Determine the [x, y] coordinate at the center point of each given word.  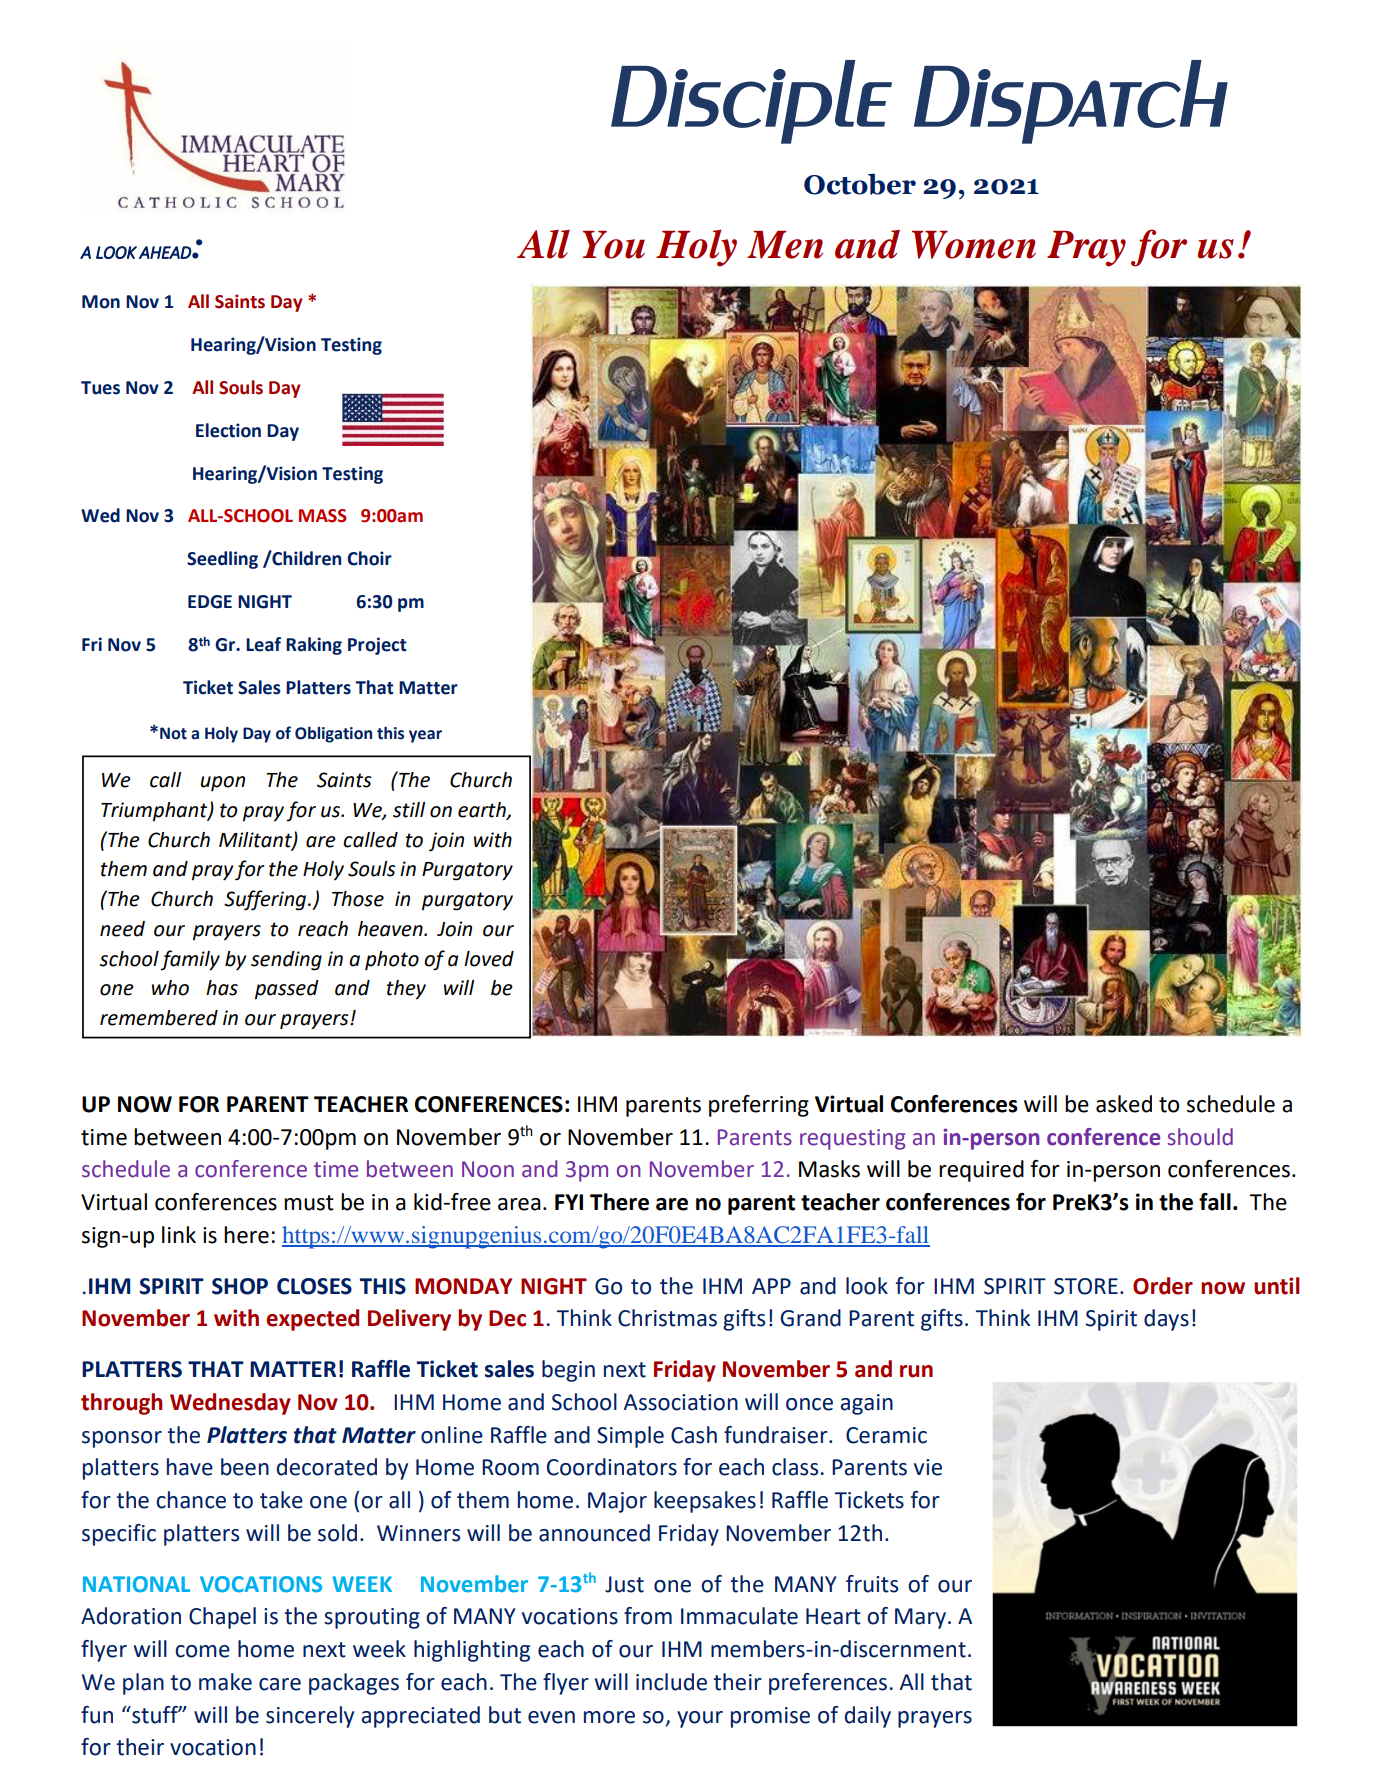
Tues [100, 388]
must [309, 1203]
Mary [922, 1618]
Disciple [751, 102]
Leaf [263, 644]
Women [974, 245]
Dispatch [1071, 102]
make [225, 1682]
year [425, 736]
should [1200, 1137]
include [671, 1682]
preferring [759, 1106]
